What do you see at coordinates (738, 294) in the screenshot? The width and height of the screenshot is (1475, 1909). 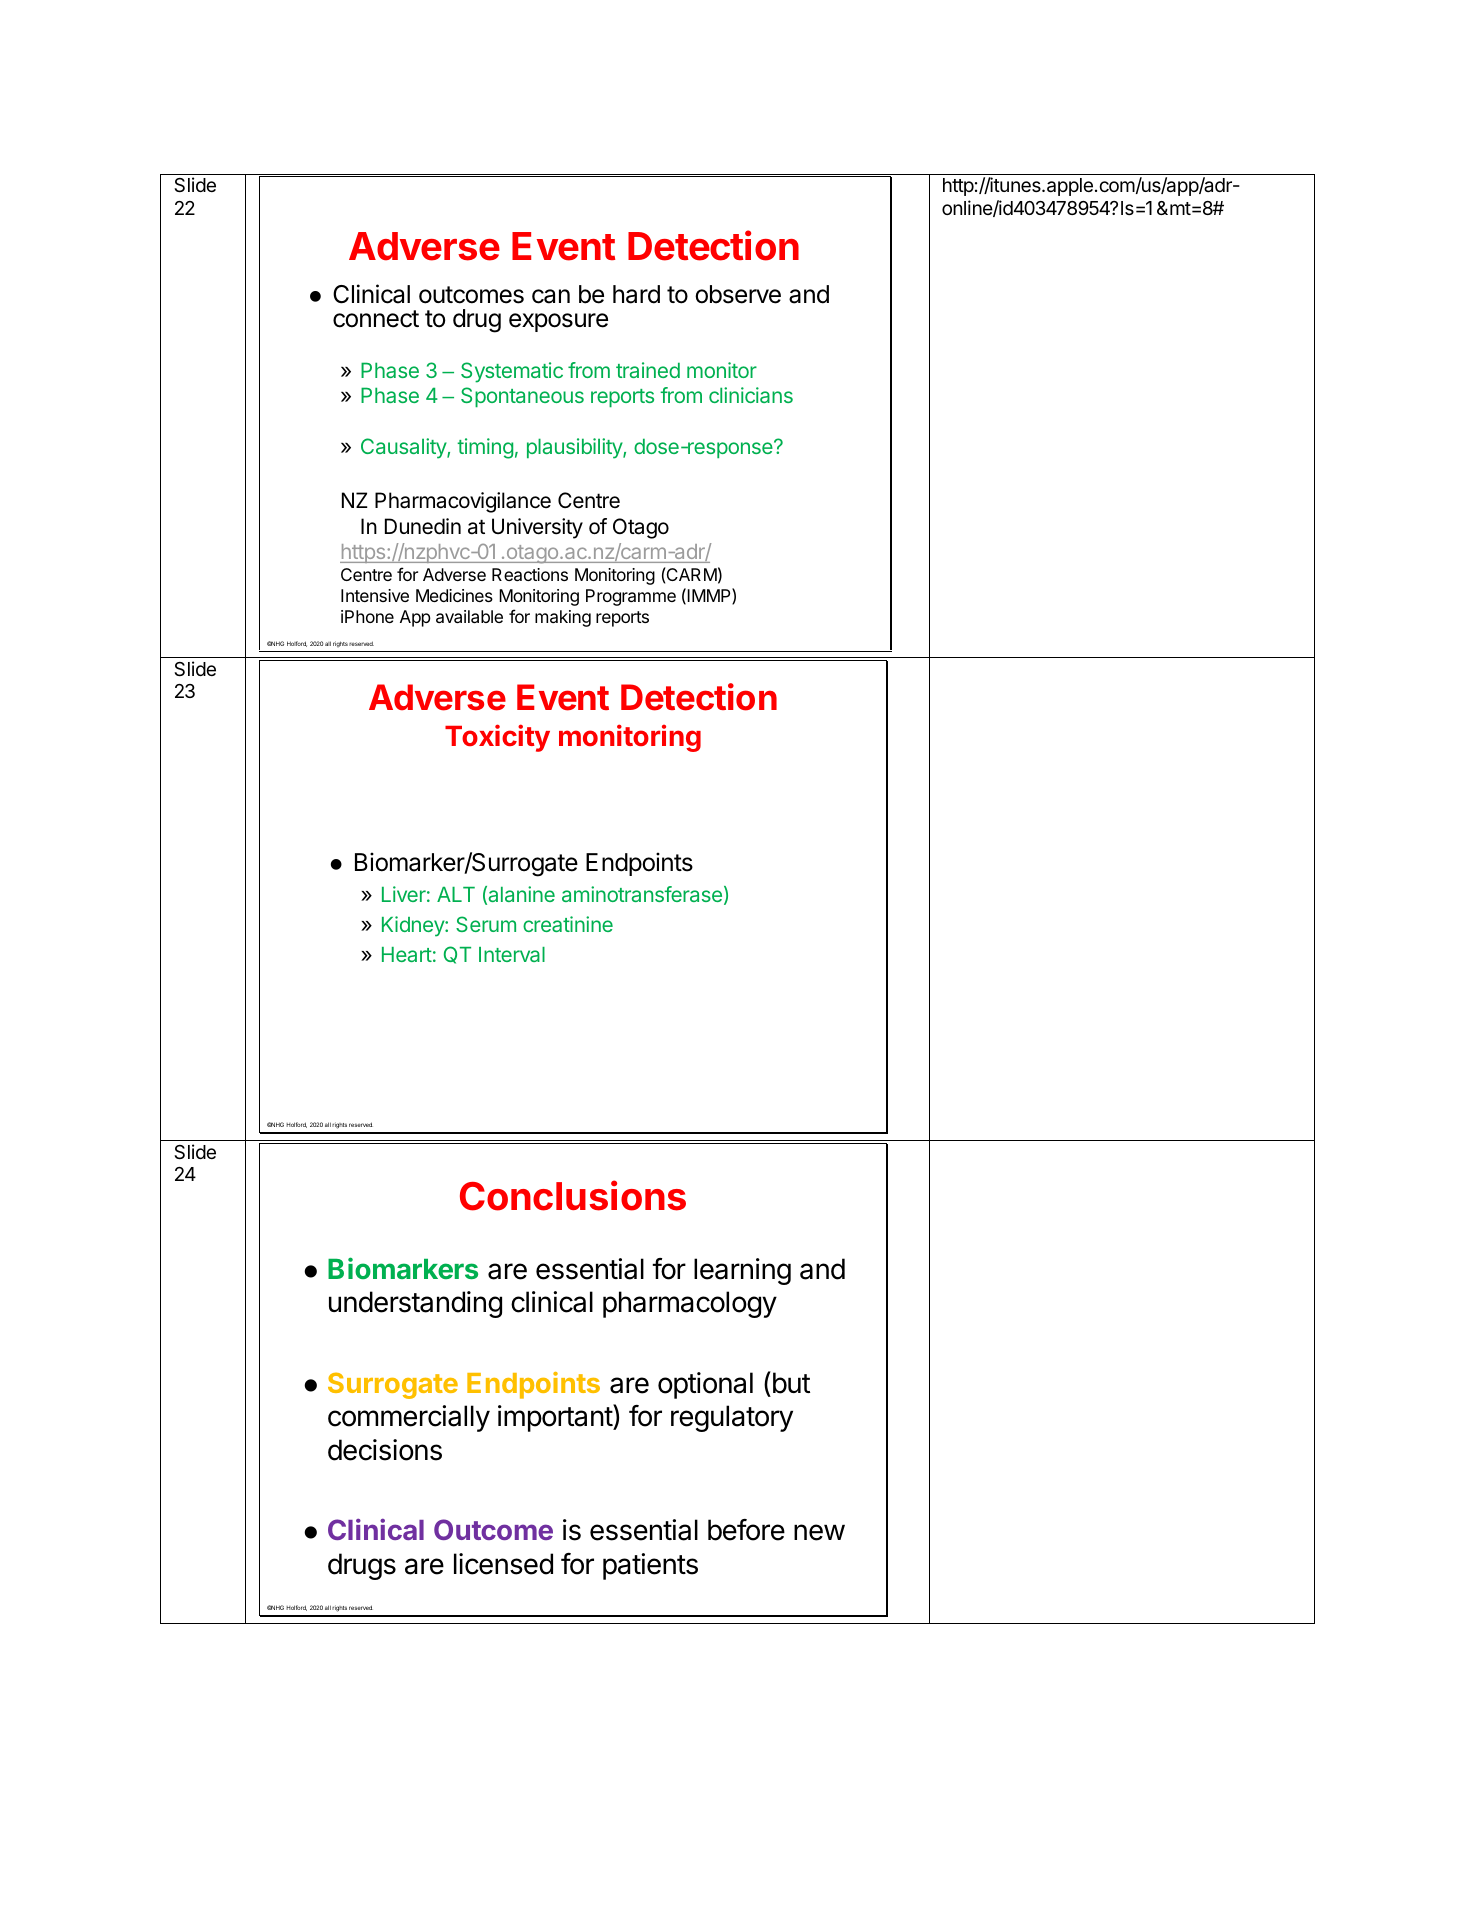 I see `observe` at bounding box center [738, 294].
